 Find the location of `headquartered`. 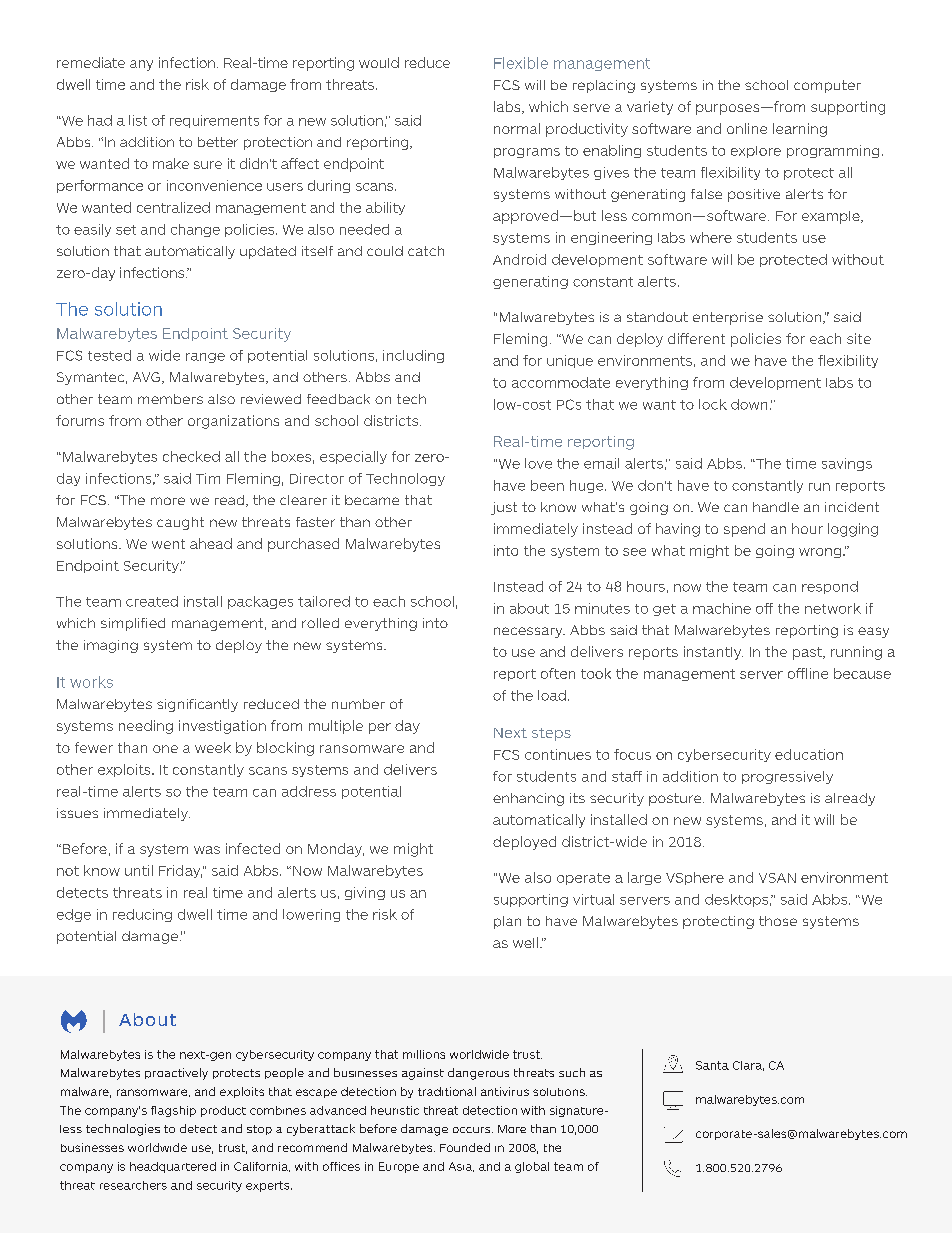

headquartered is located at coordinates (173, 1167).
